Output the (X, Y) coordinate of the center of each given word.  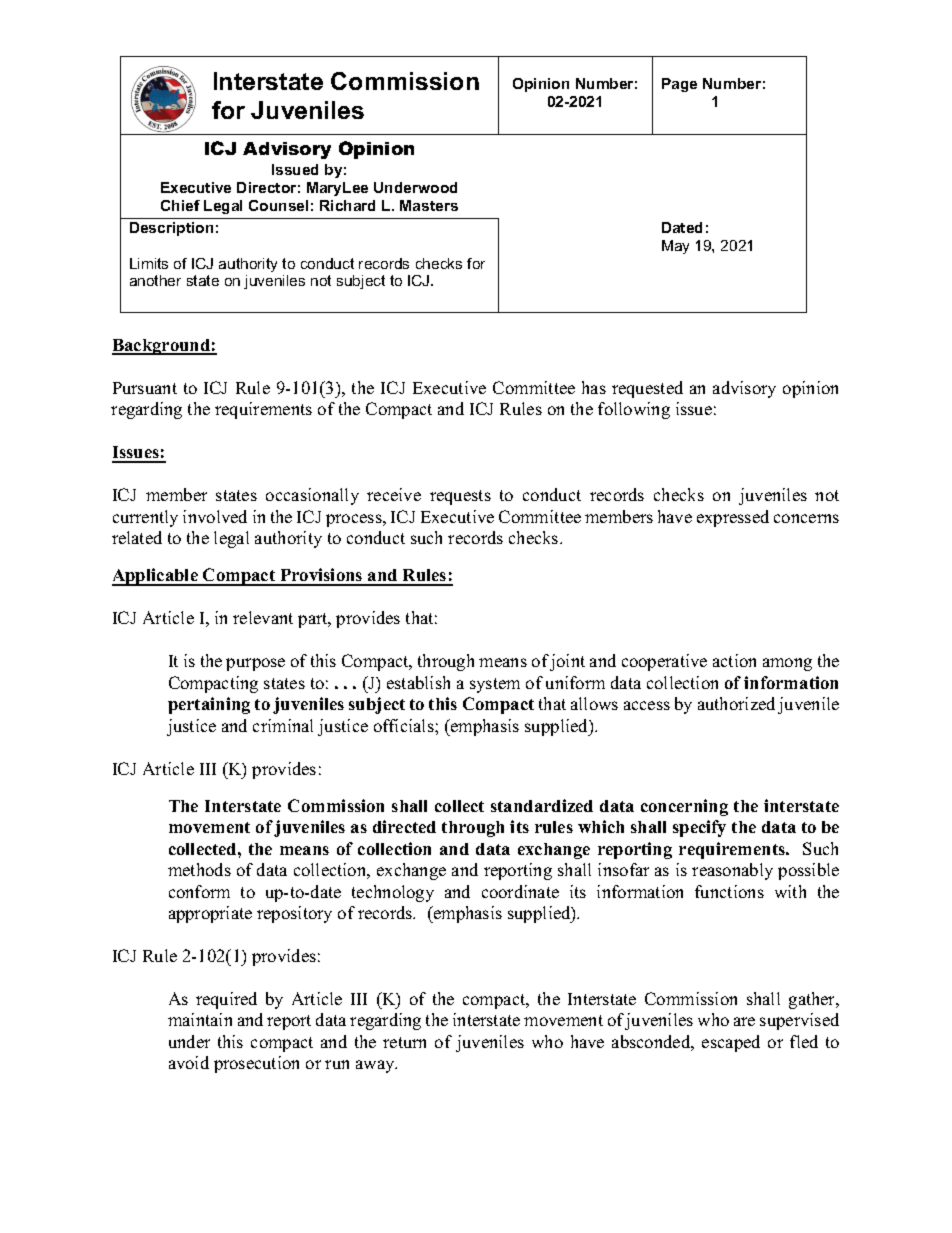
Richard (347, 205)
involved (215, 516)
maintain (200, 1019)
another (155, 280)
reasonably (732, 871)
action (734, 660)
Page (679, 85)
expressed (733, 518)
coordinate (520, 891)
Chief (180, 205)
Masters (429, 205)
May (675, 247)
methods (199, 869)
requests (460, 497)
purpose (255, 664)
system (495, 685)
